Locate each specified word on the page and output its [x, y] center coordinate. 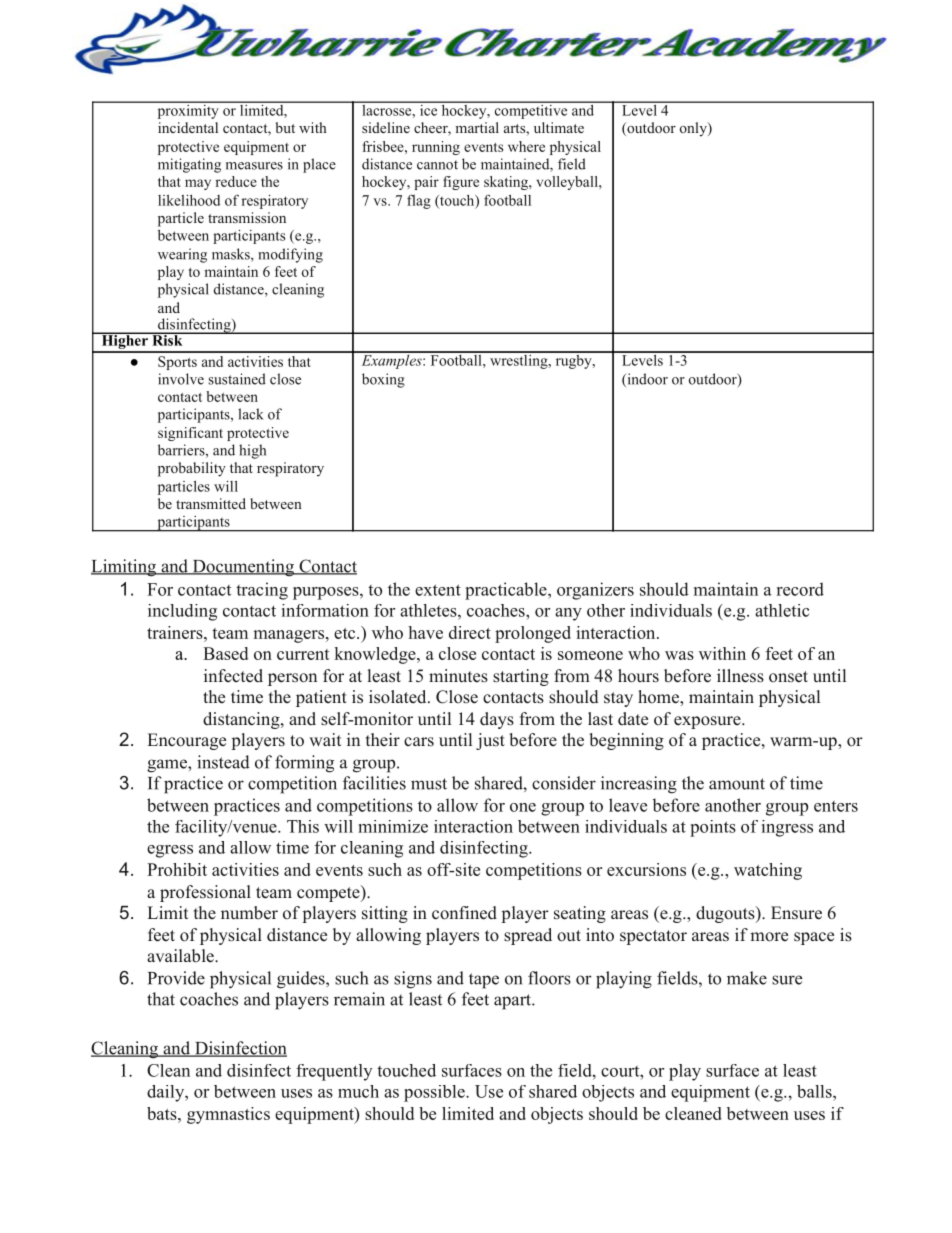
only [694, 129]
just [490, 741]
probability [192, 469]
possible [435, 1093]
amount [737, 784]
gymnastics [228, 1115]
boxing [383, 380]
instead [223, 762]
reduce [236, 181]
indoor [646, 380]
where [526, 146]
